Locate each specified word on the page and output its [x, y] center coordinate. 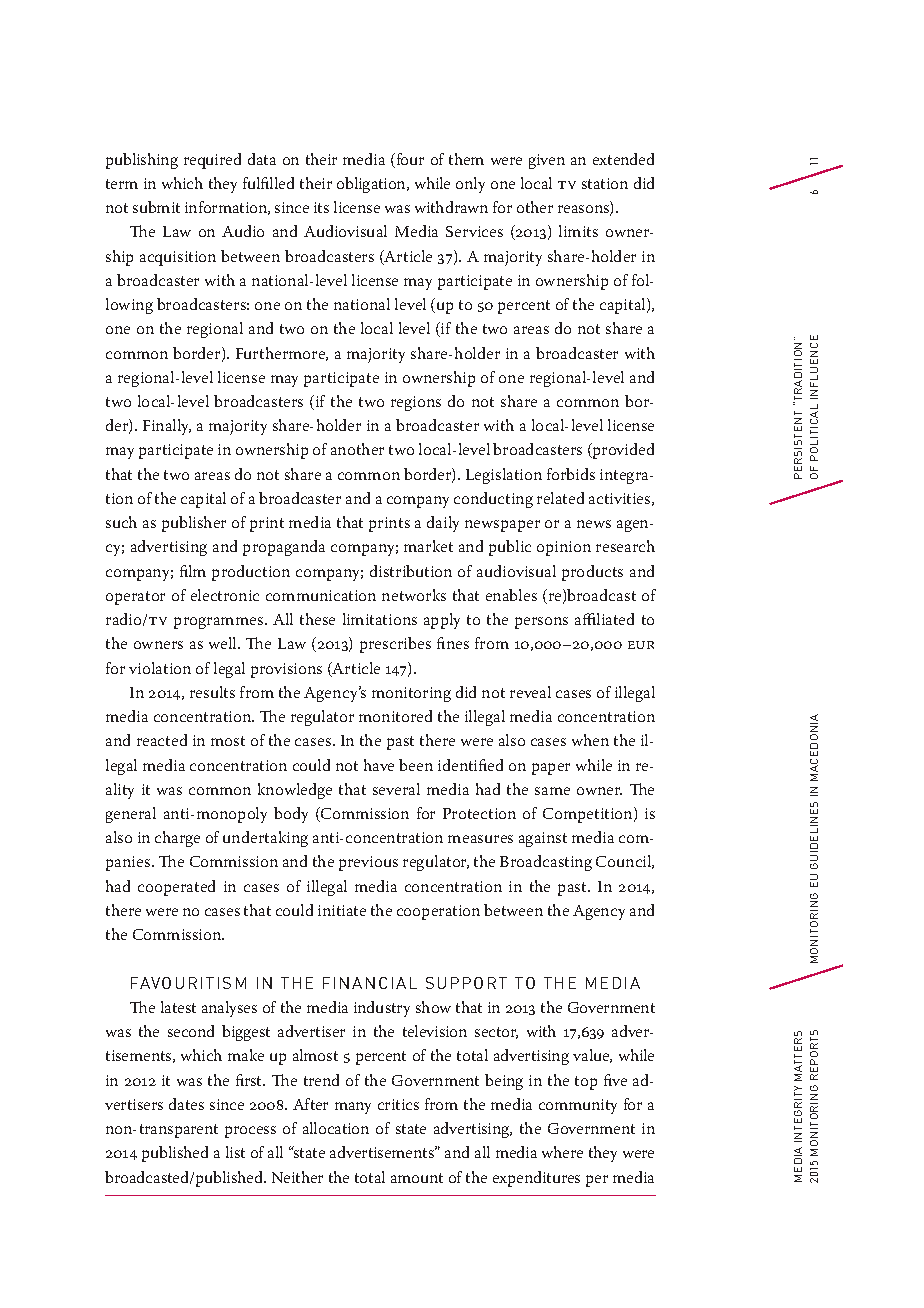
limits [578, 231]
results [212, 692]
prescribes [395, 645]
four [409, 160]
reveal [530, 692]
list [235, 1152]
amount [417, 1178]
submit [156, 207]
